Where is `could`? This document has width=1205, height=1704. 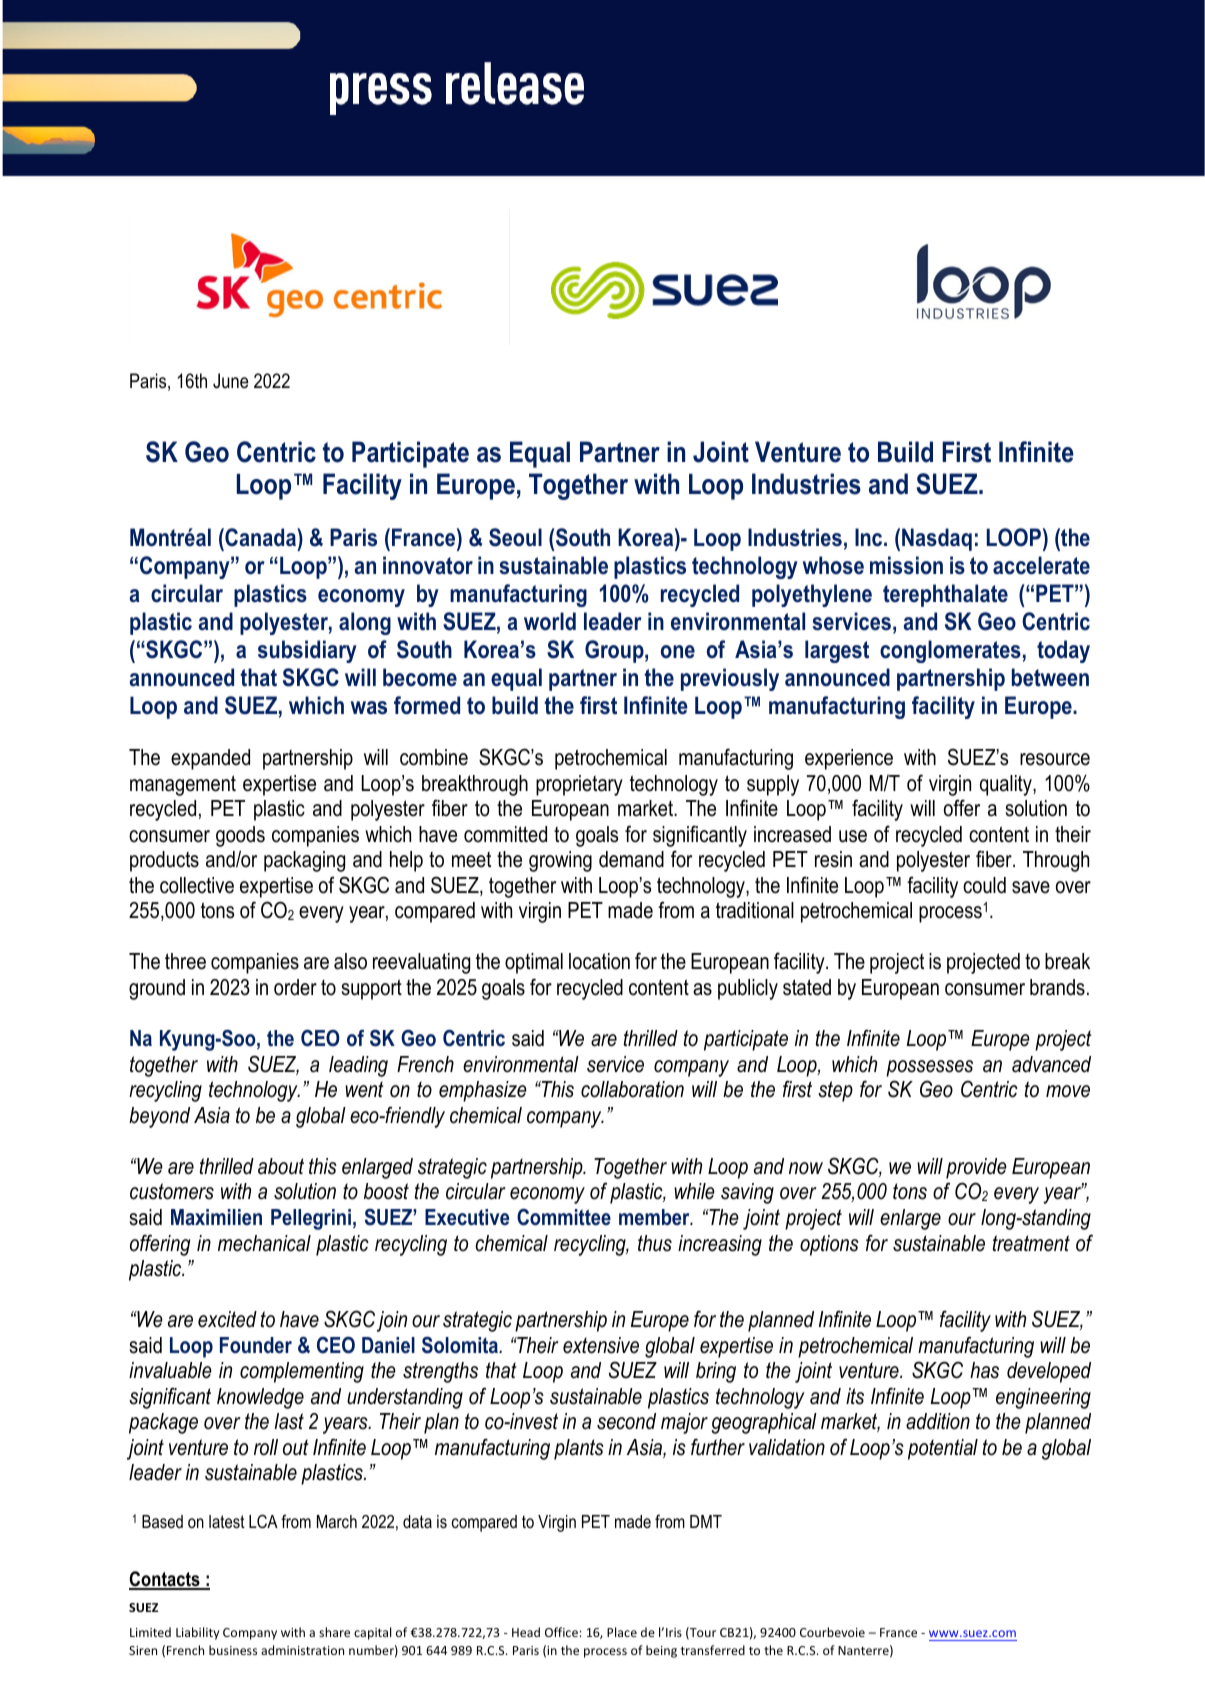
could is located at coordinates (984, 885).
